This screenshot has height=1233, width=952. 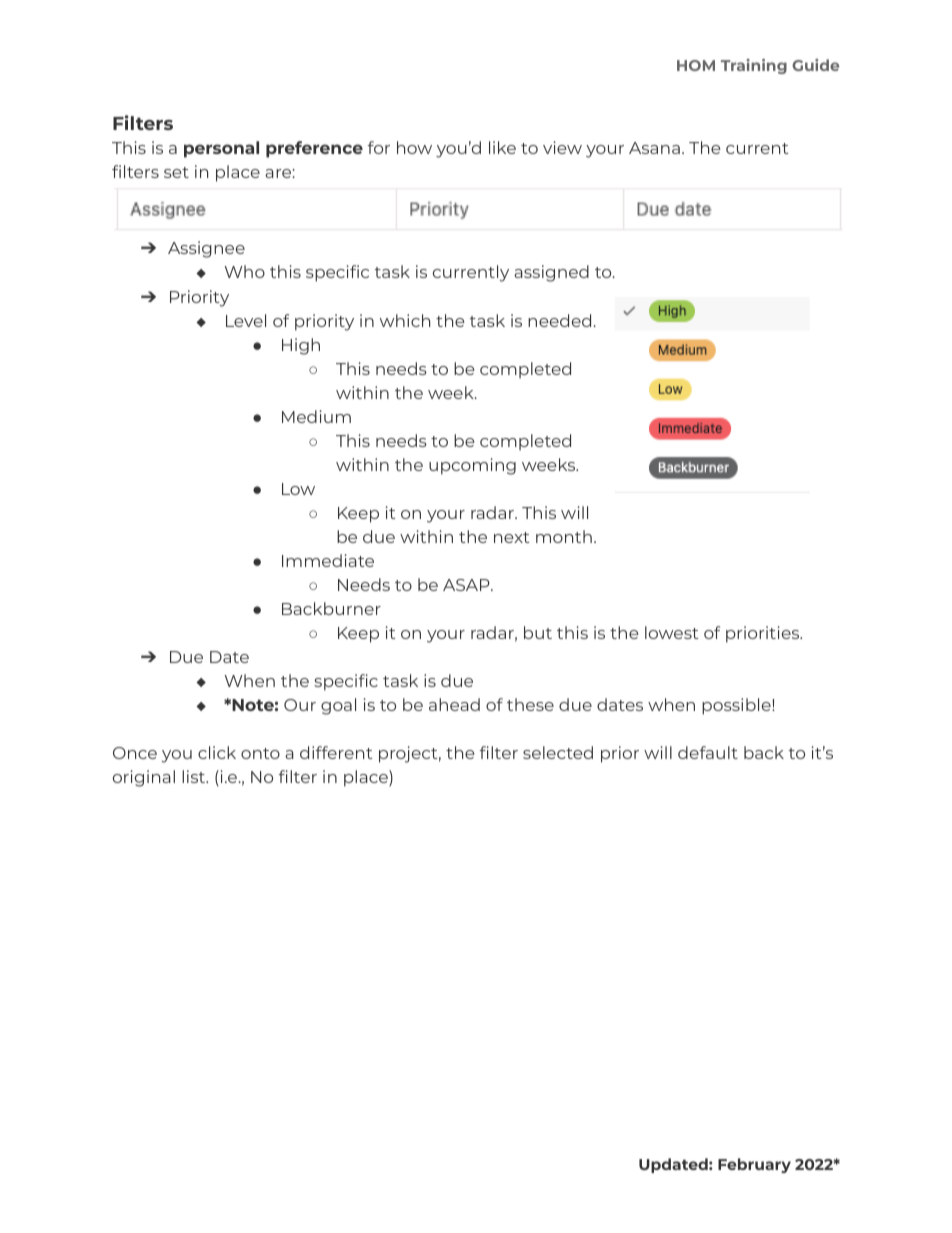 What do you see at coordinates (472, 466) in the screenshot?
I see `upcoming` at bounding box center [472, 466].
